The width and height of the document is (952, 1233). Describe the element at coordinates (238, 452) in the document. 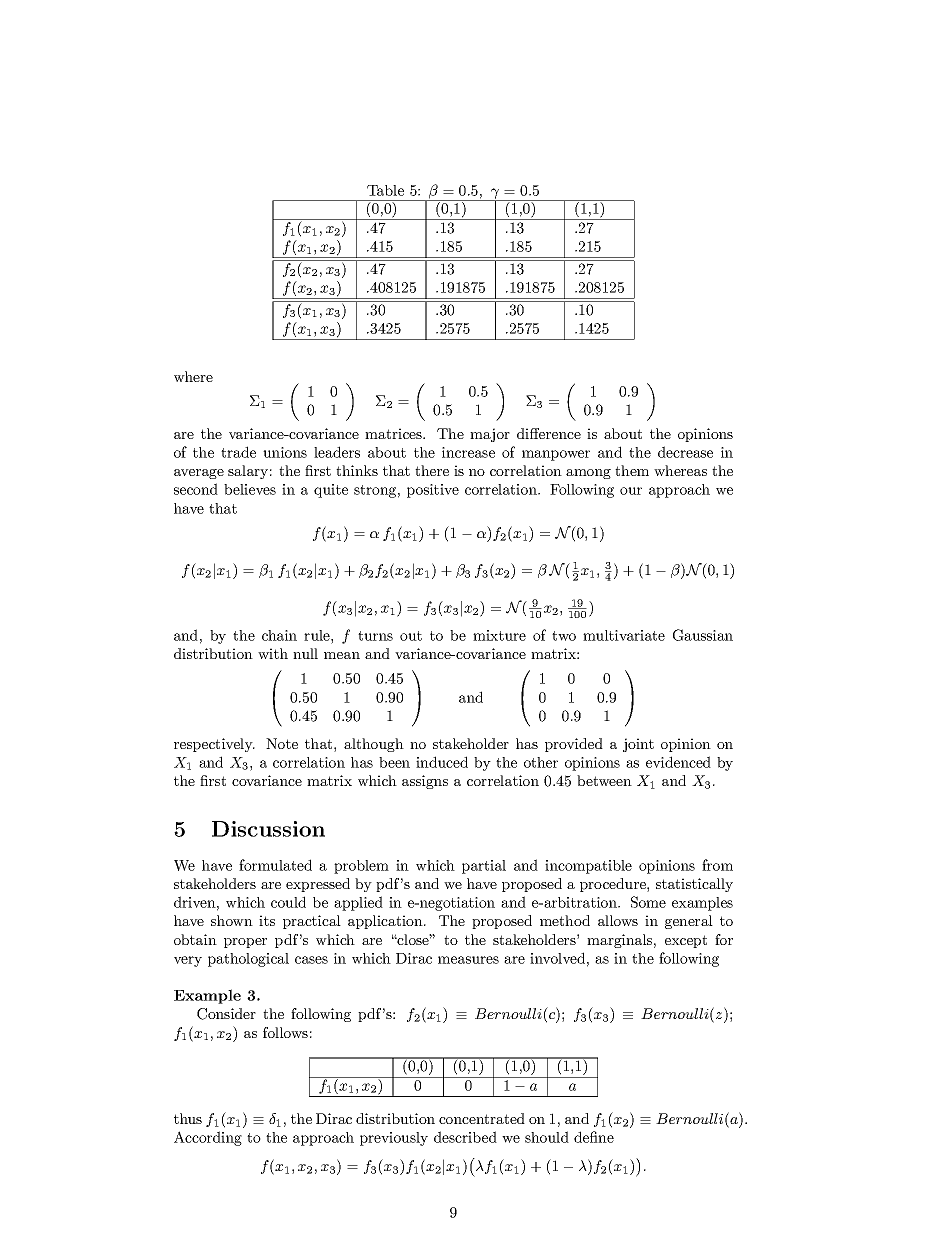

I see `trade` at that location.
